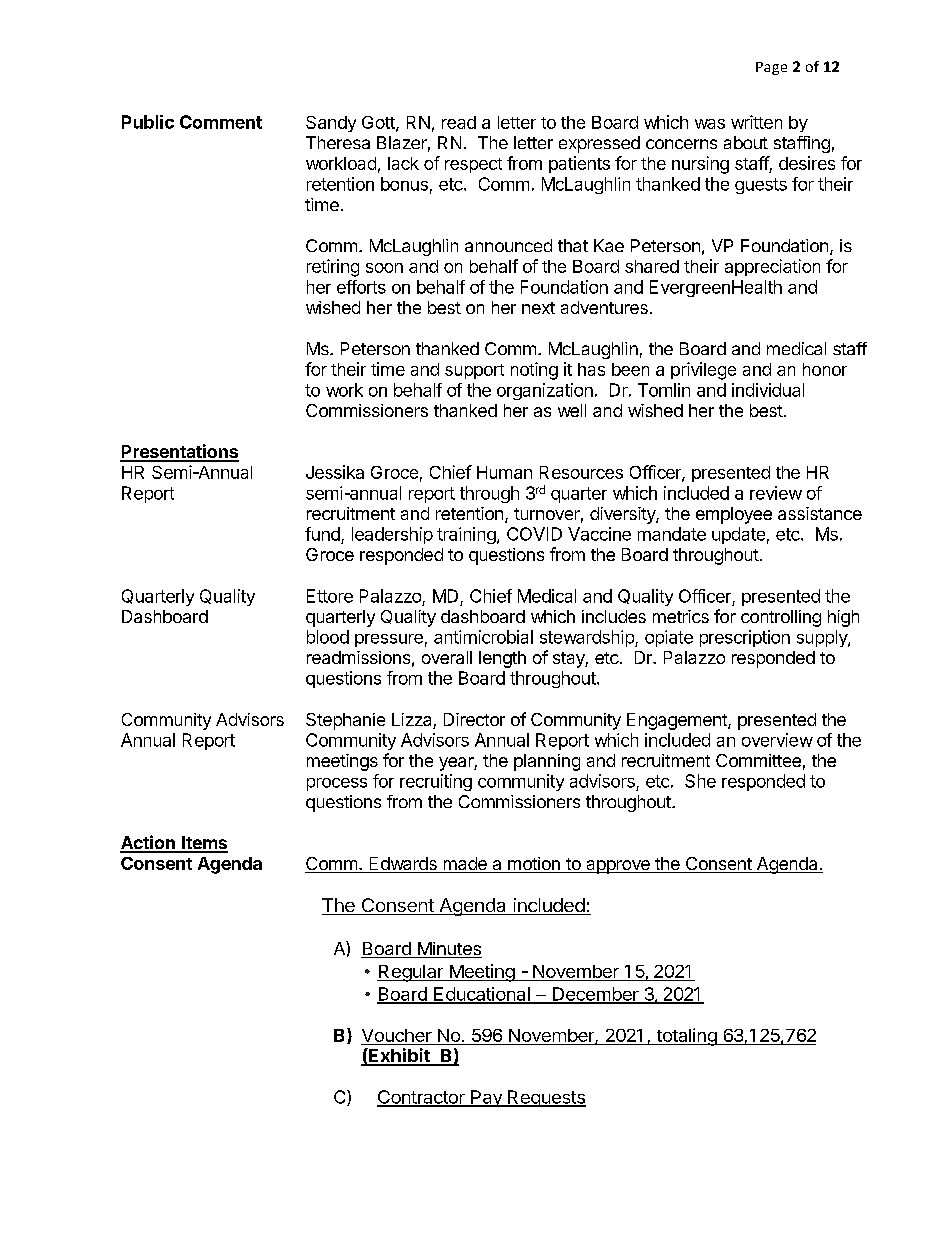  I want to click on controlling, so click(781, 618).
